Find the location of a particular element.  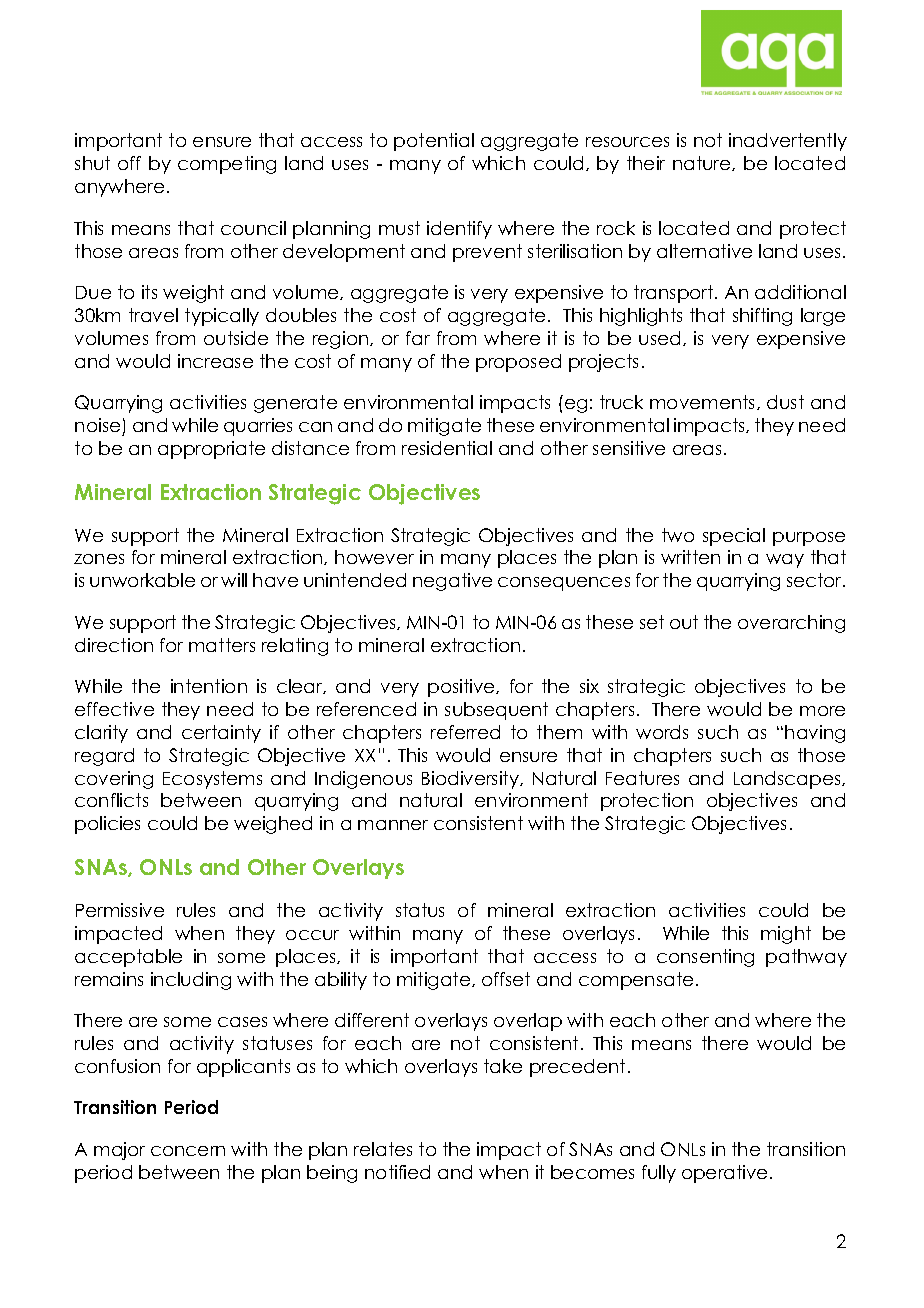

positive is located at coordinates (462, 688).
